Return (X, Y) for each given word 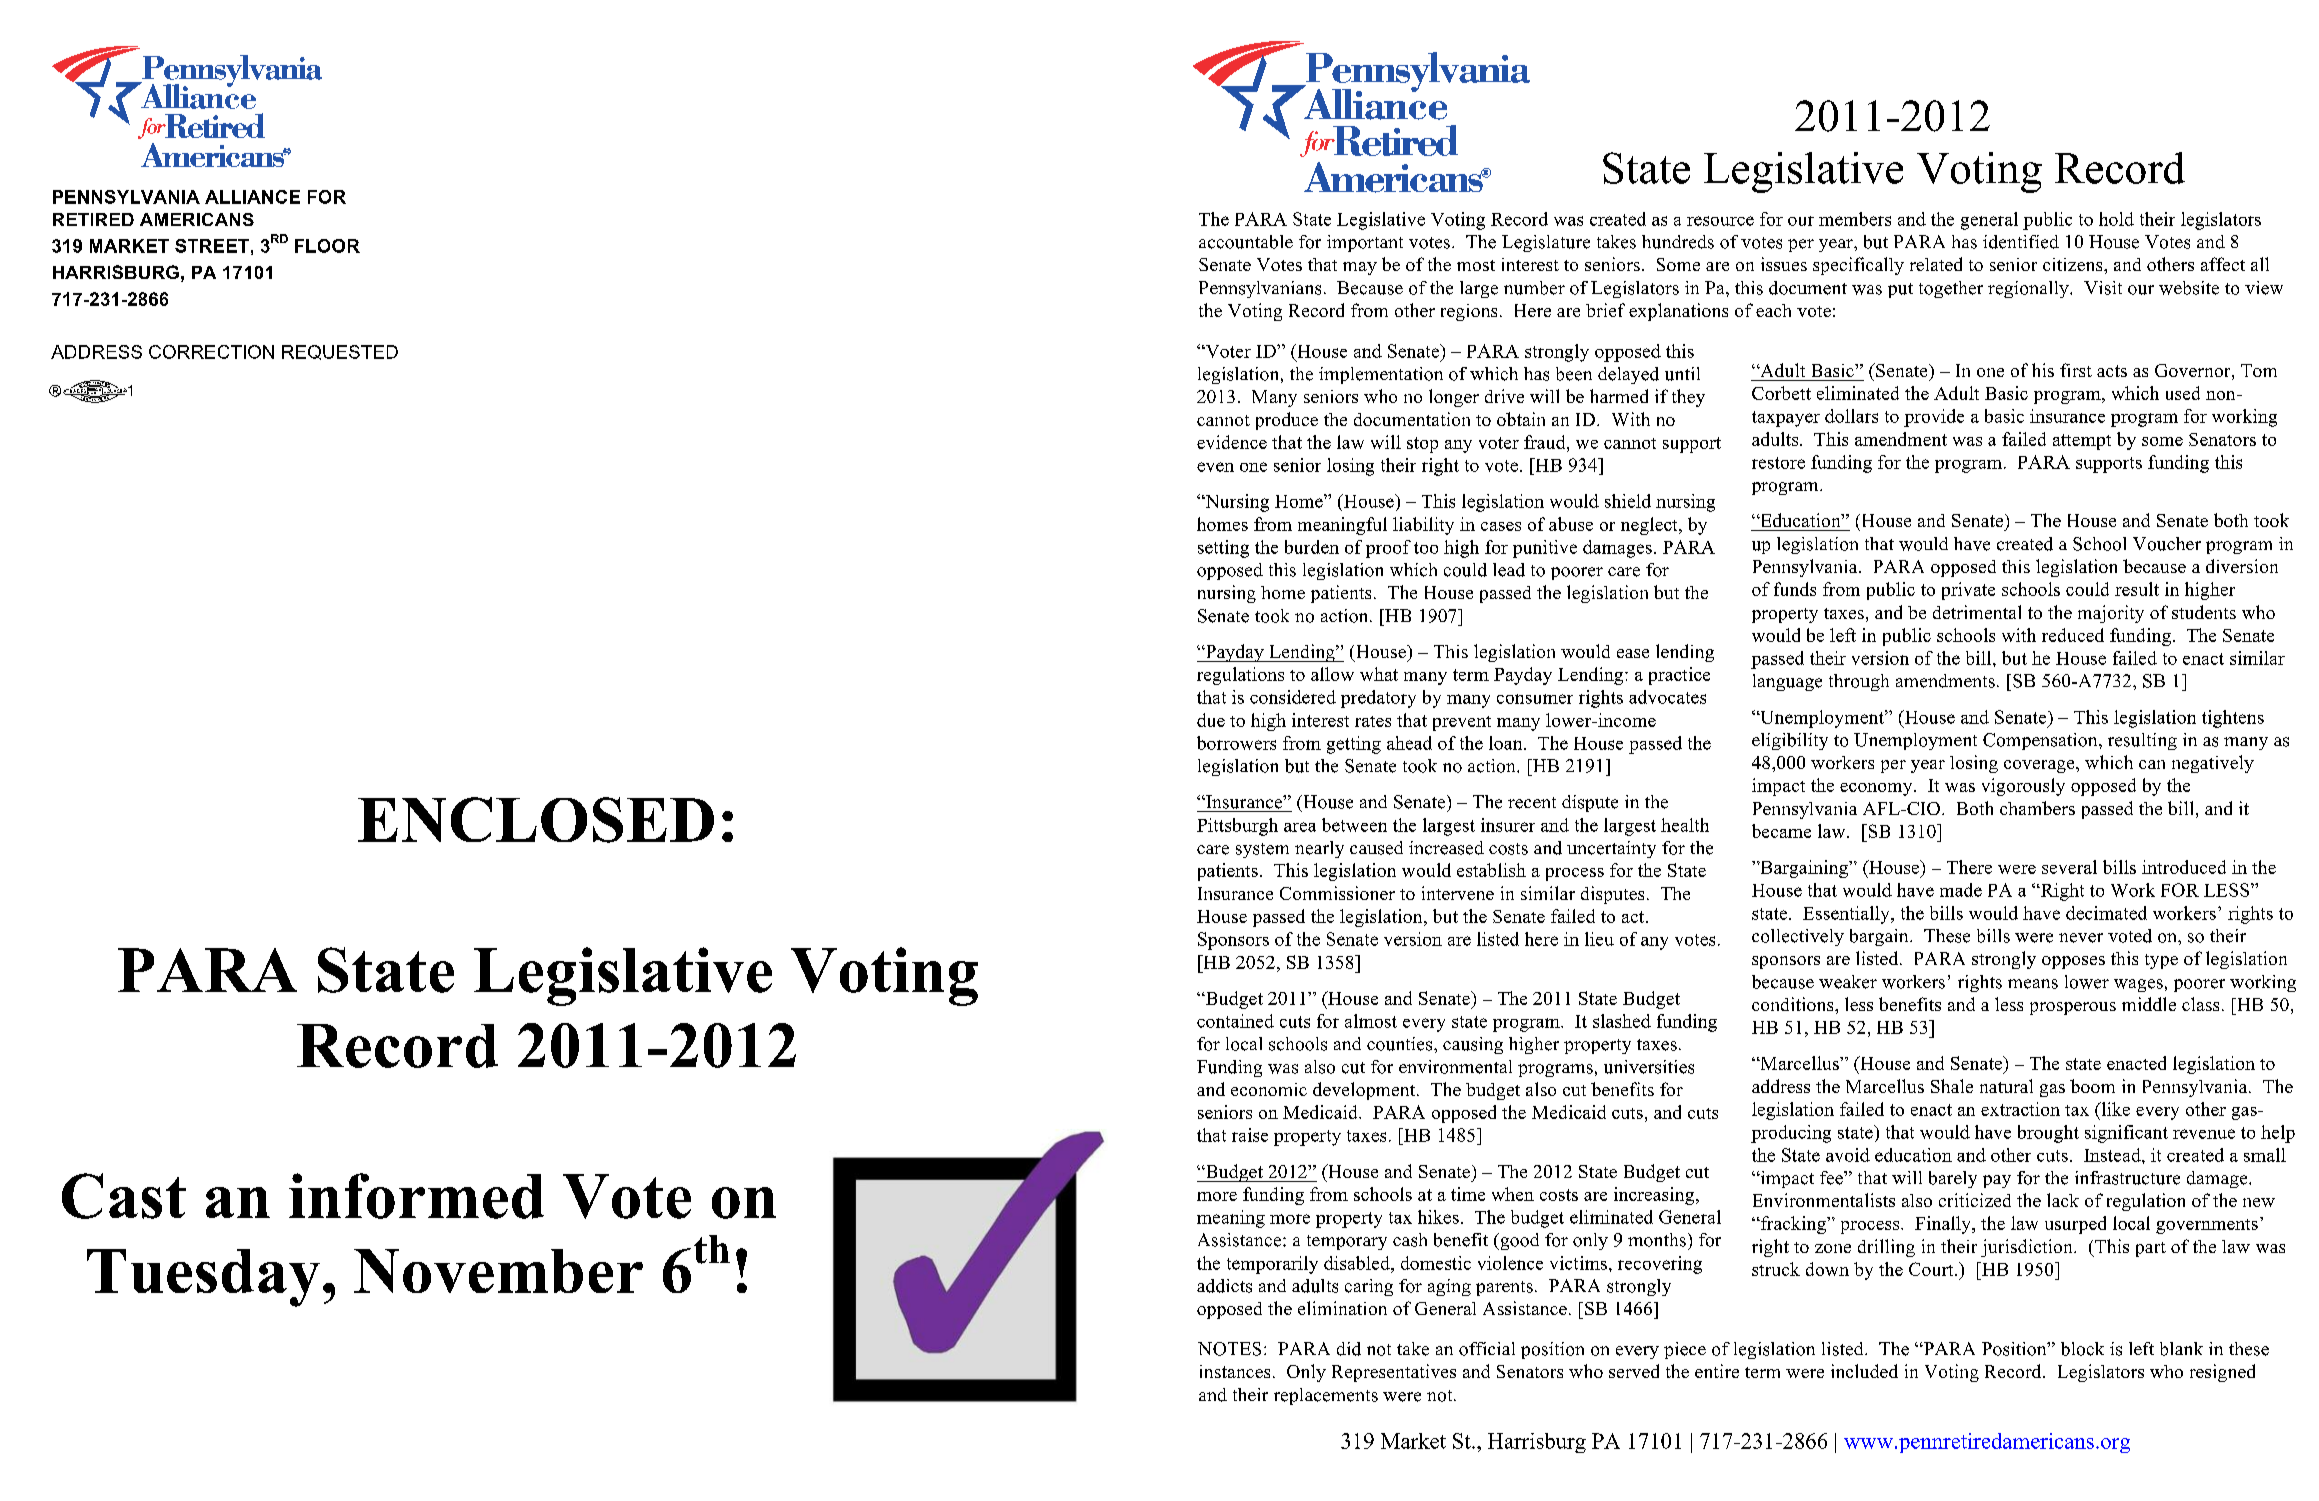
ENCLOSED (536, 820)
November (498, 1271)
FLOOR (327, 246)
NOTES (1229, 1349)
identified (2021, 242)
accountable (1246, 242)
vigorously (2023, 787)
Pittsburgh (1237, 827)
